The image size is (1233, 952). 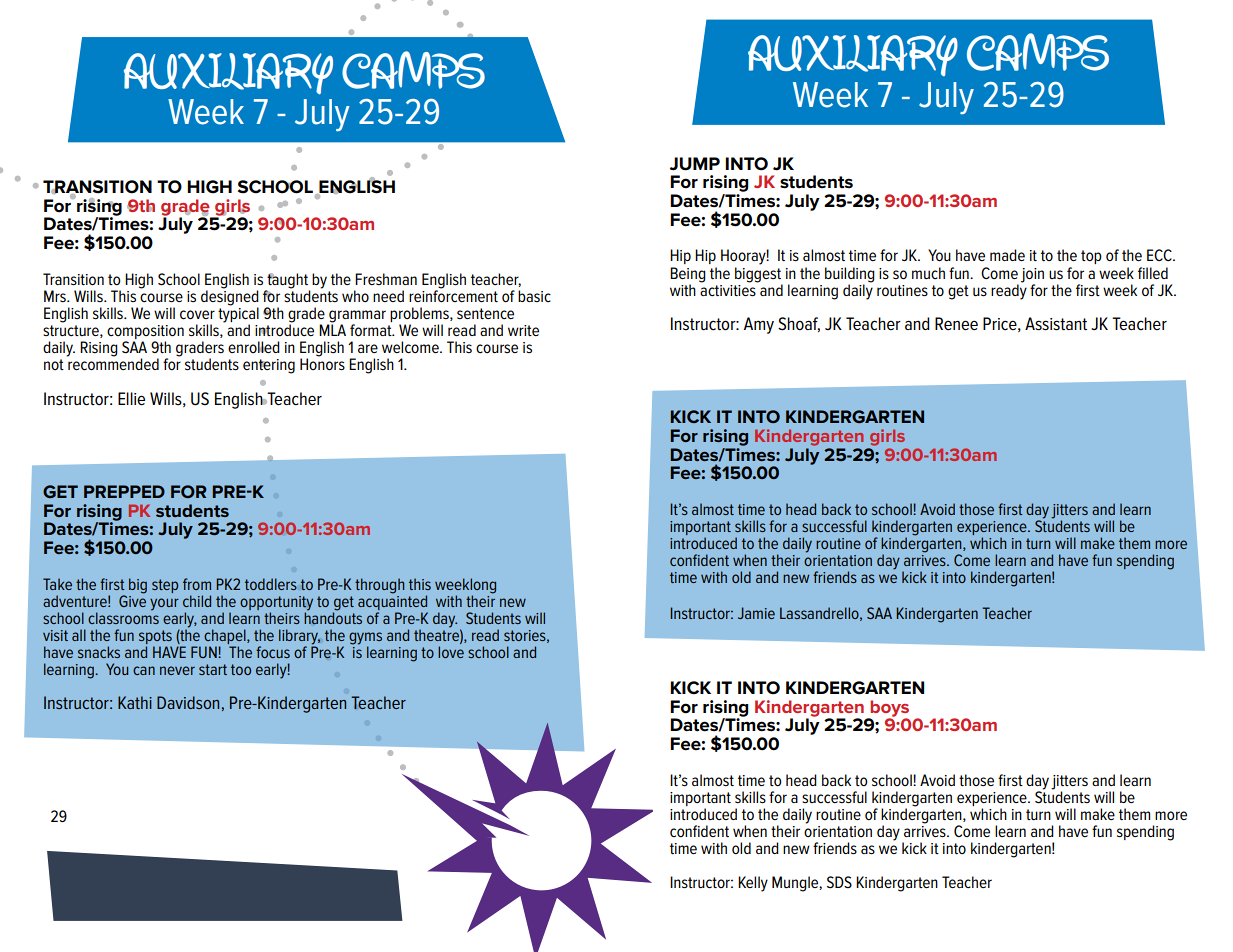 I want to click on enrolled, so click(x=254, y=347).
